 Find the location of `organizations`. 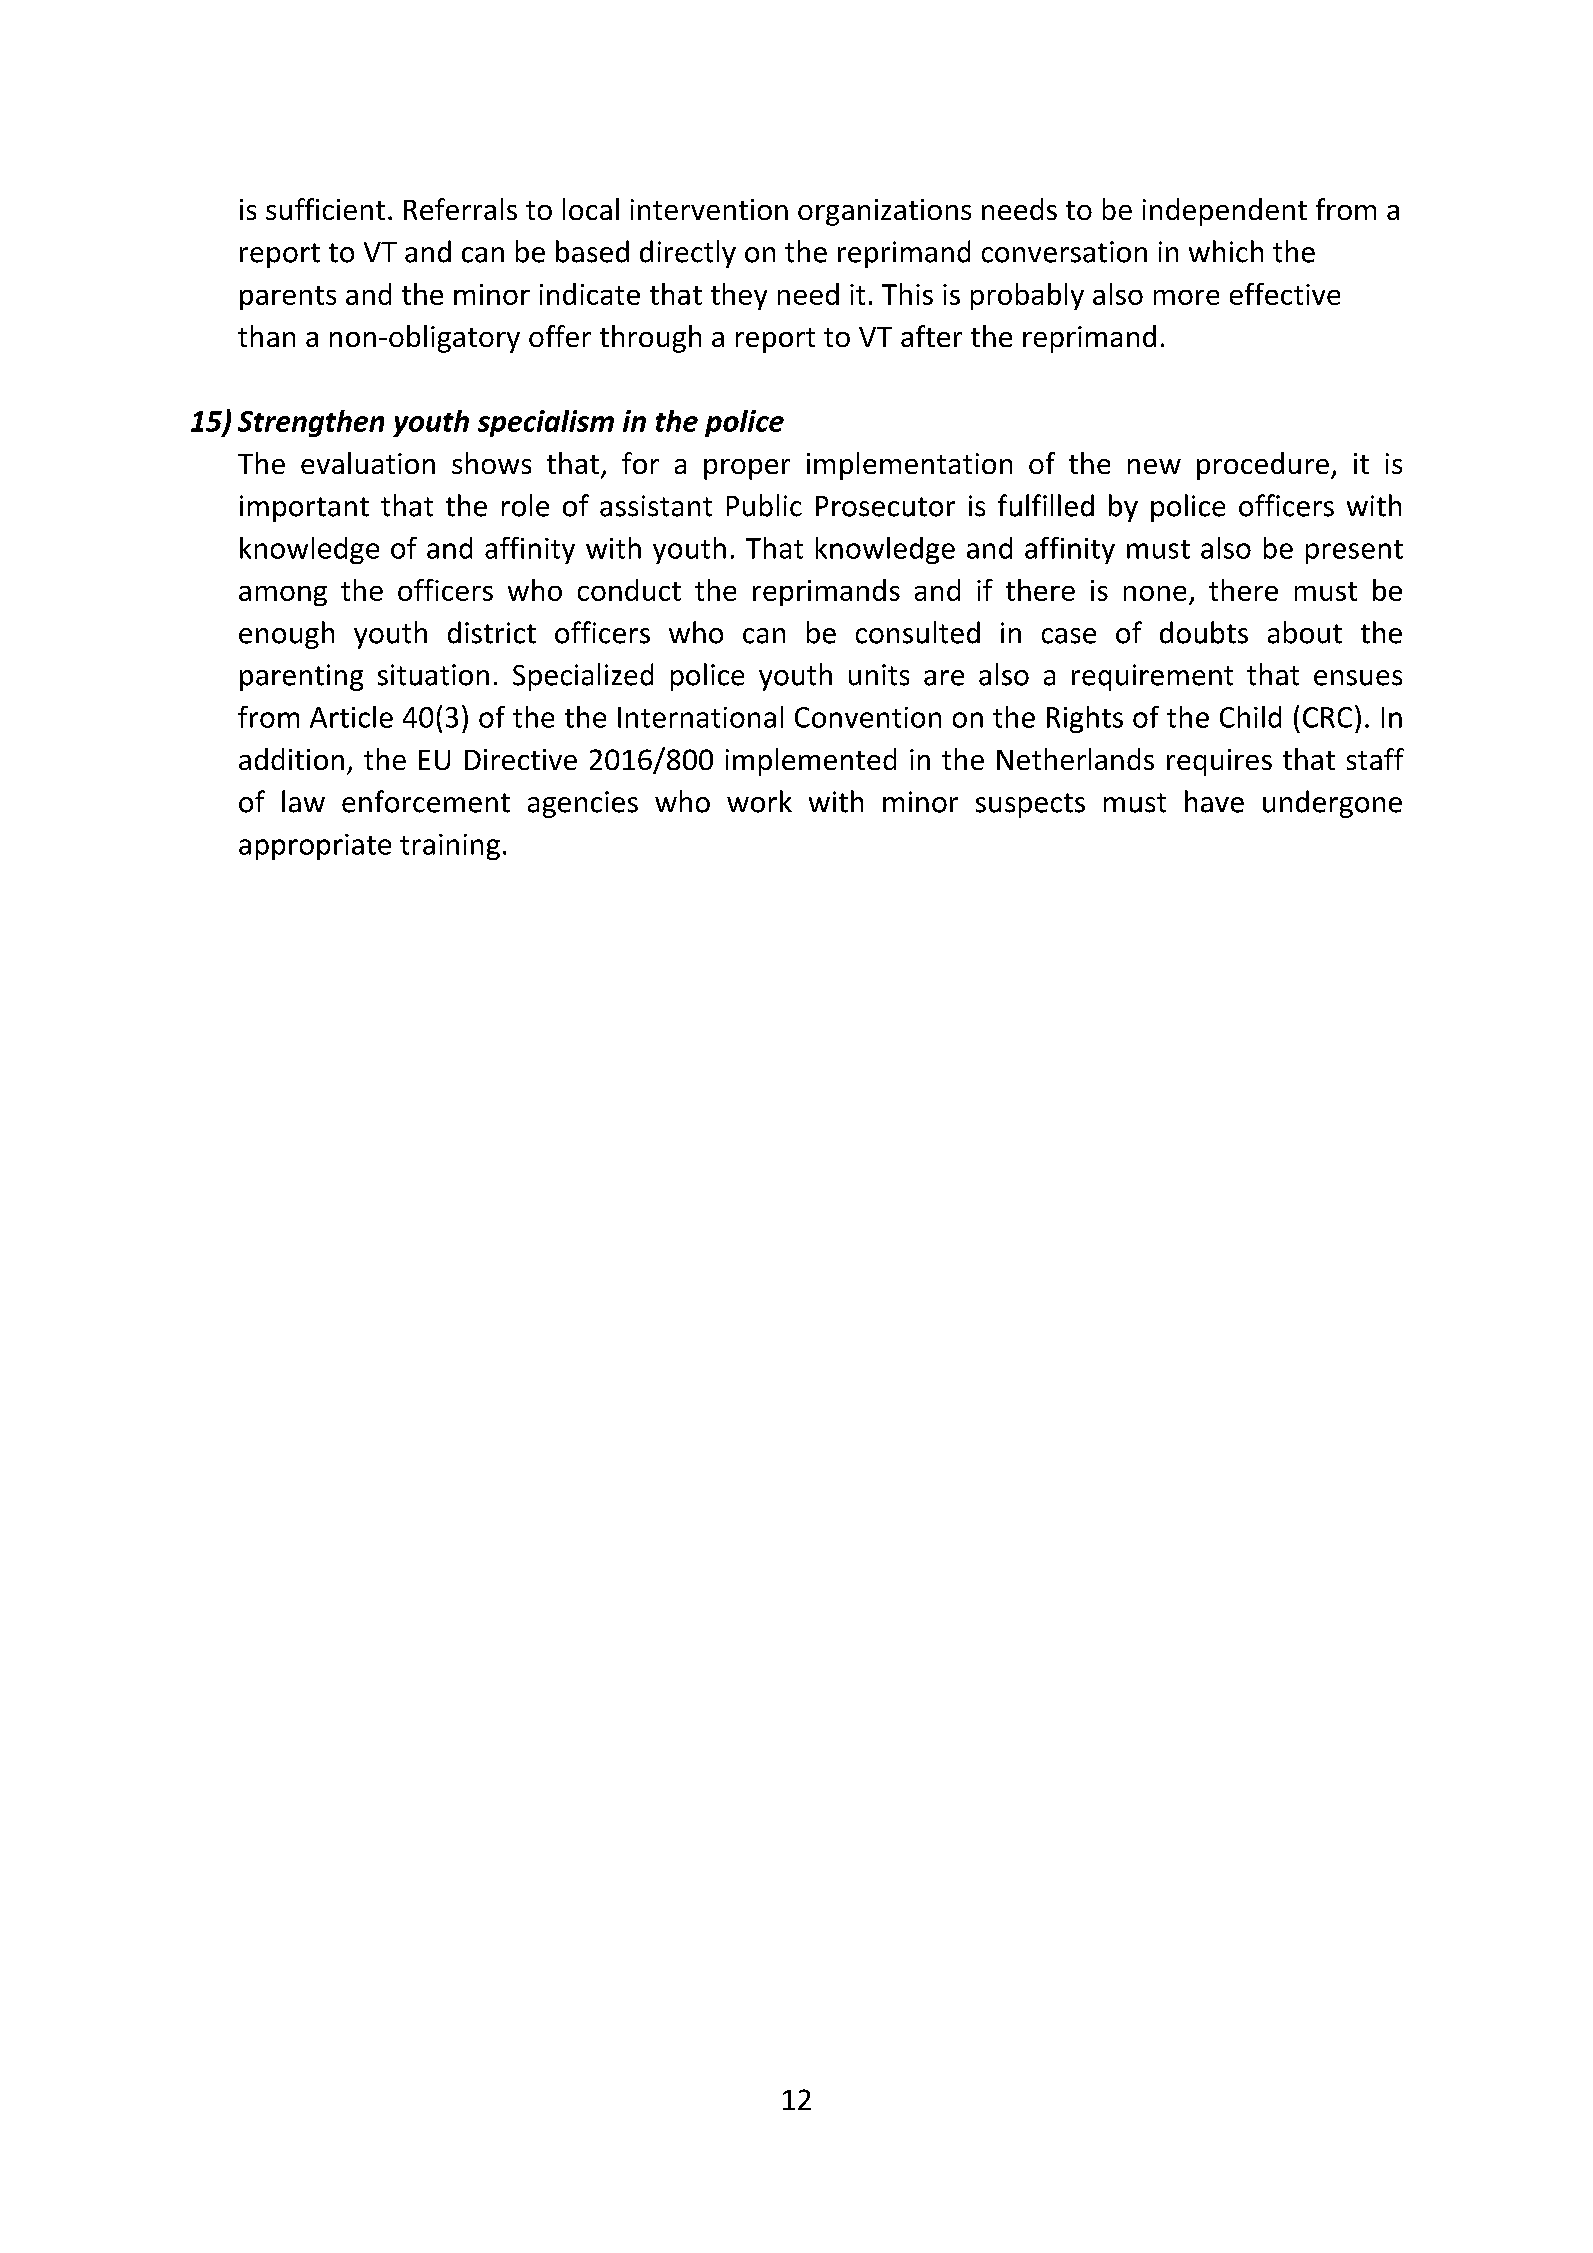

organizations is located at coordinates (884, 212).
